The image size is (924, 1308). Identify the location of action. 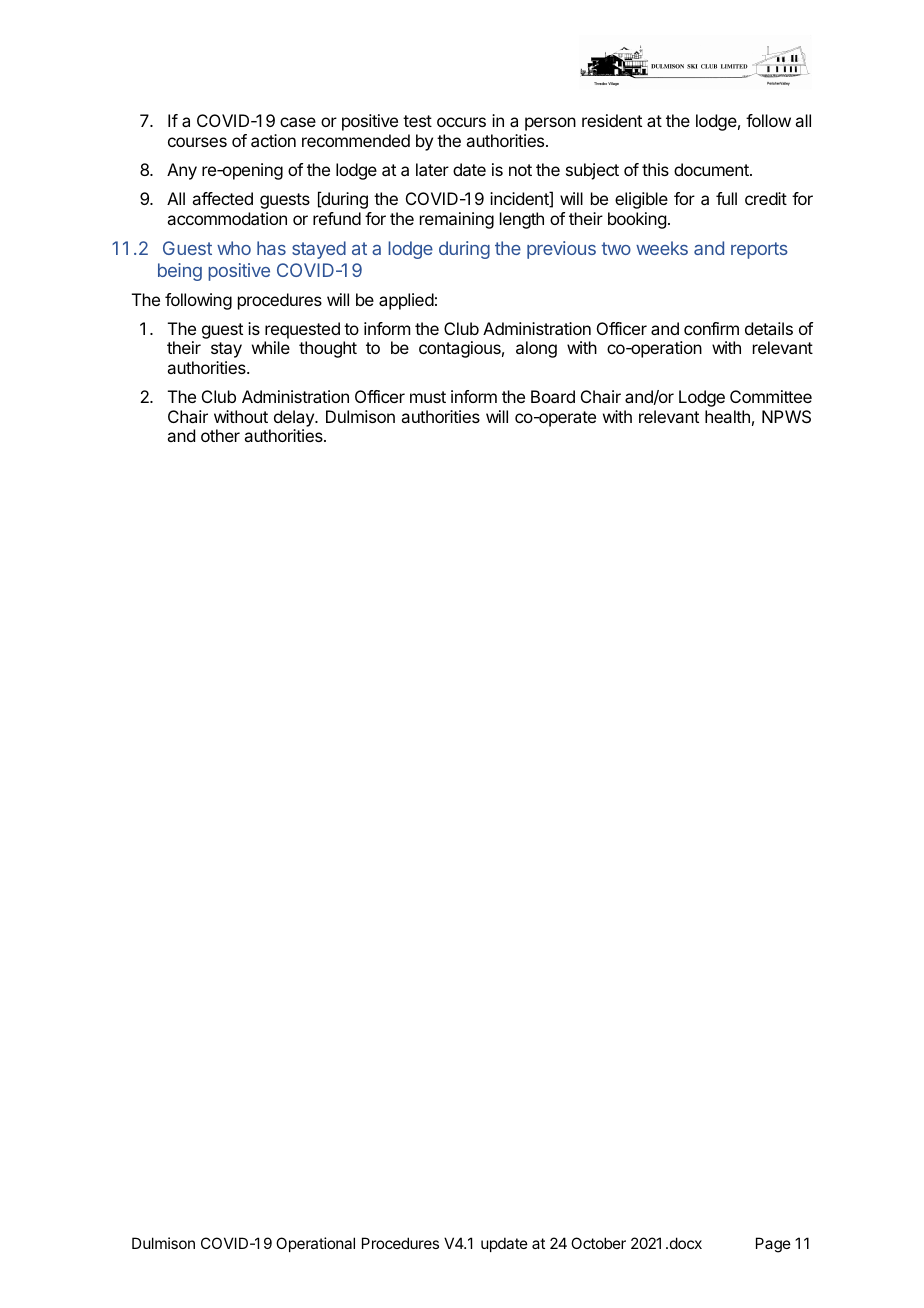
(273, 140).
